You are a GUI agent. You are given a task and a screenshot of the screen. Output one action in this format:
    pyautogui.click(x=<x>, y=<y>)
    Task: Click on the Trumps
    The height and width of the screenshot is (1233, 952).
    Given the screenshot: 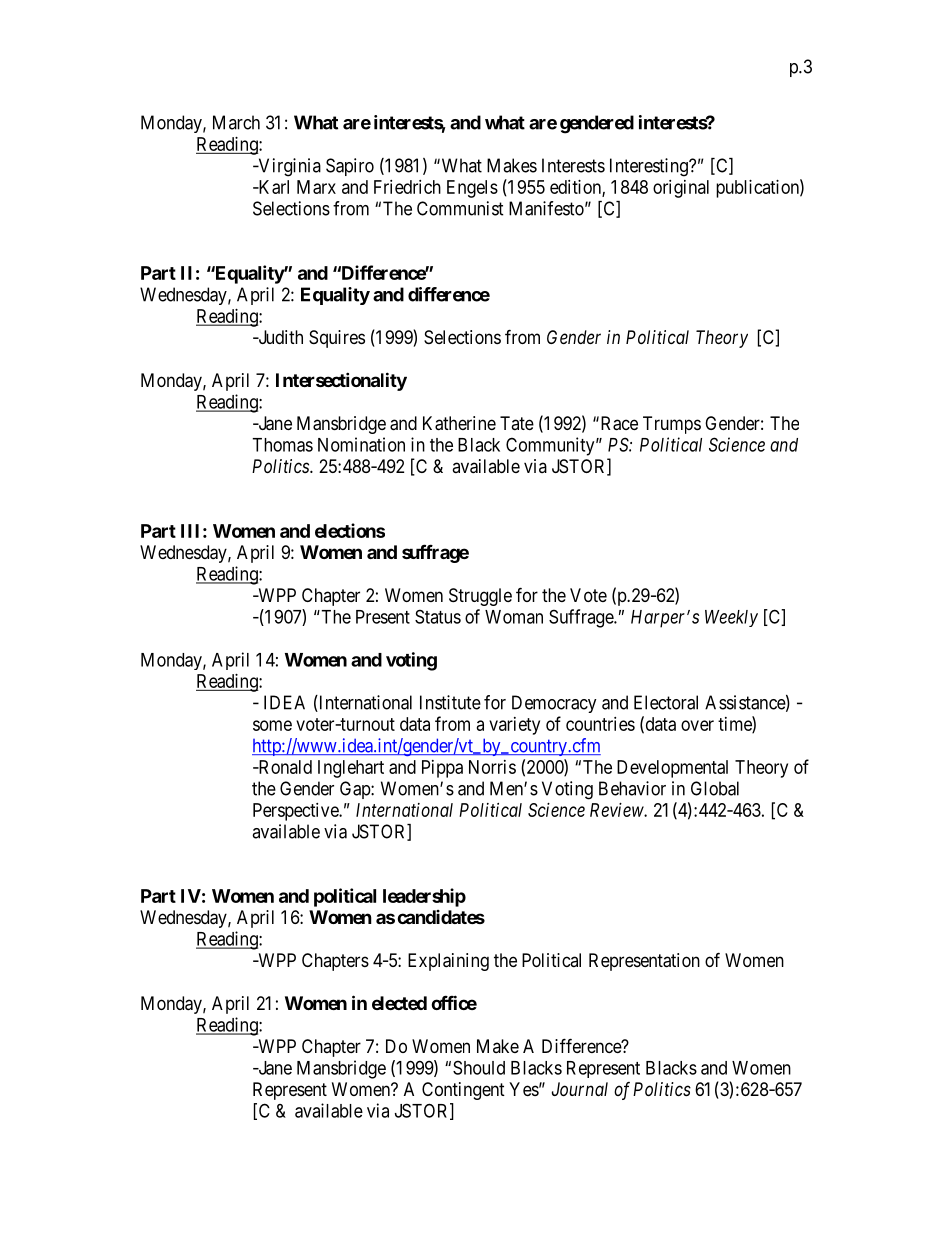 What is the action you would take?
    pyautogui.click(x=672, y=425)
